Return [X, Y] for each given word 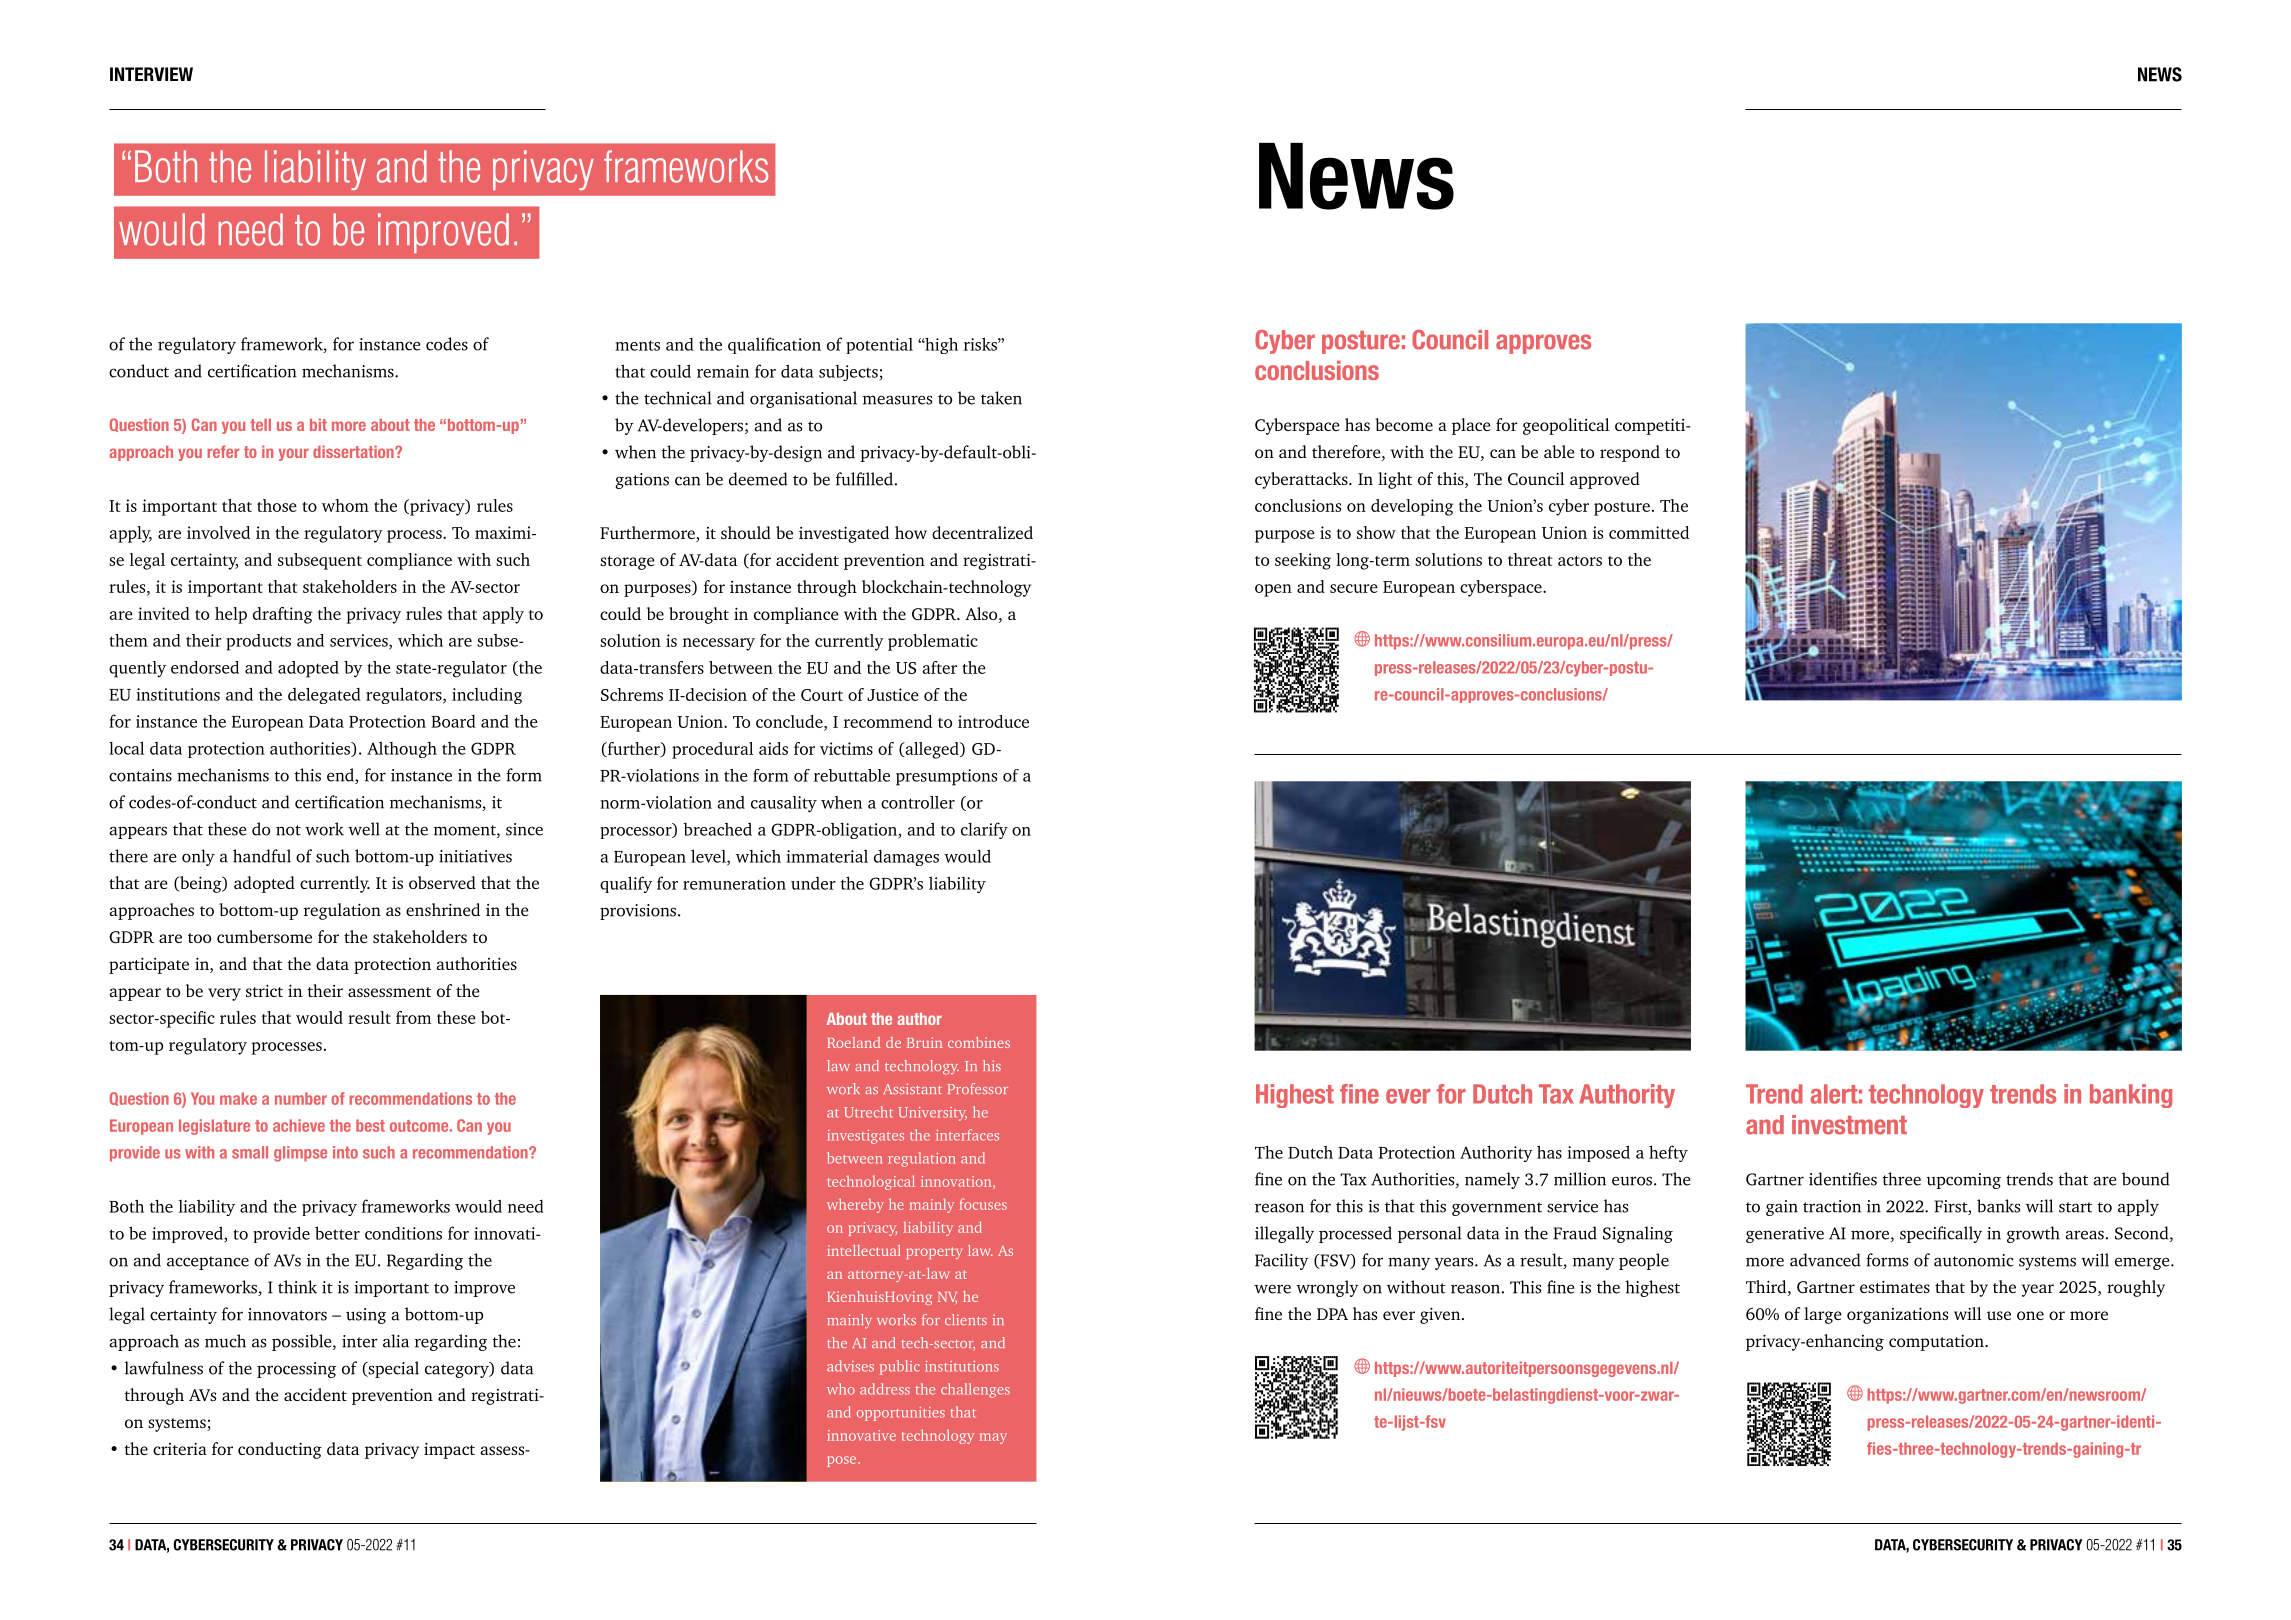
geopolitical [1566, 426]
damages [906, 858]
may [993, 1438]
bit [318, 424]
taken [1001, 398]
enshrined [443, 909]
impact [449, 1451]
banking [2131, 1096]
